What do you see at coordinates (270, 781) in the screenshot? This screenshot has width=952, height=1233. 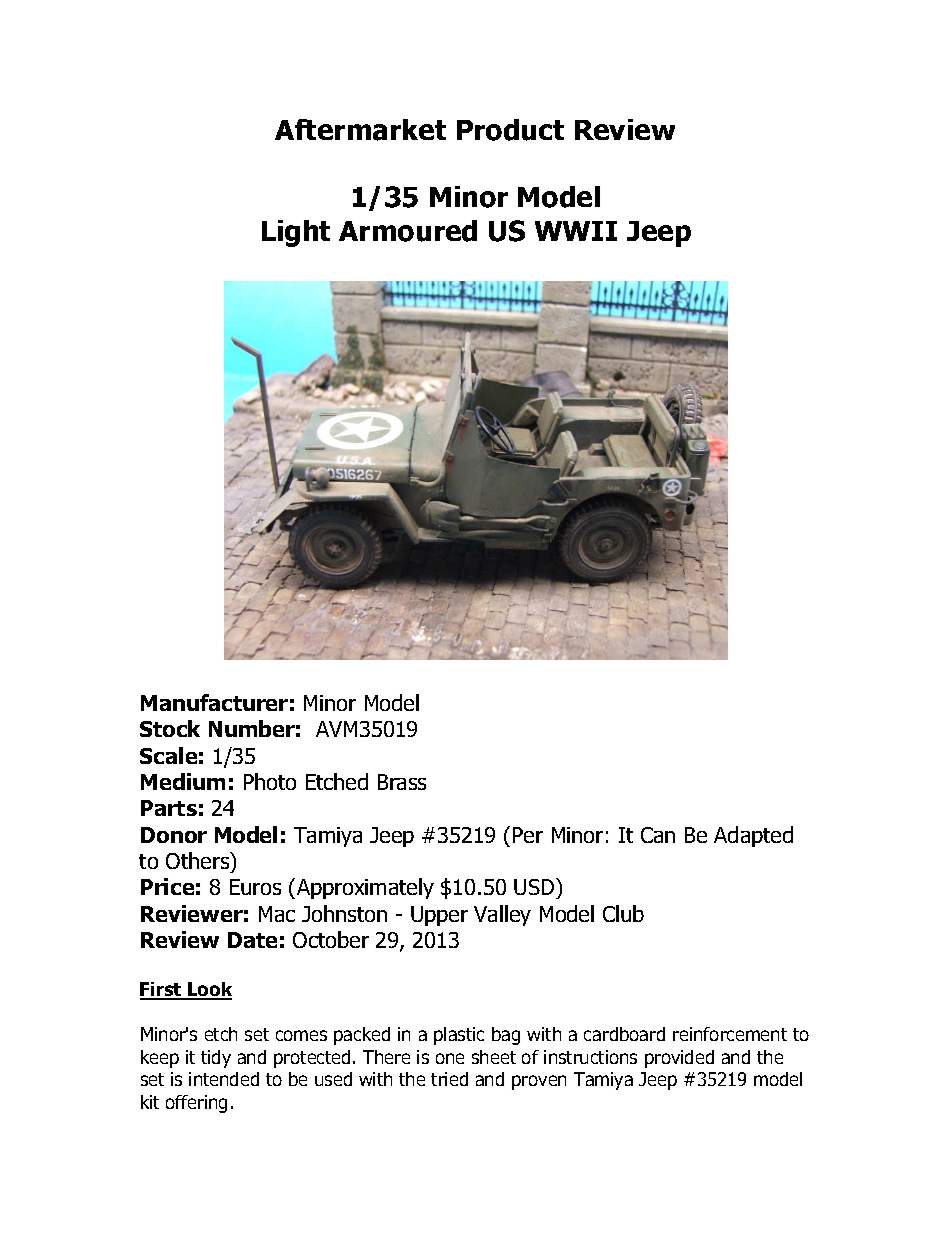 I see `Photo` at bounding box center [270, 781].
